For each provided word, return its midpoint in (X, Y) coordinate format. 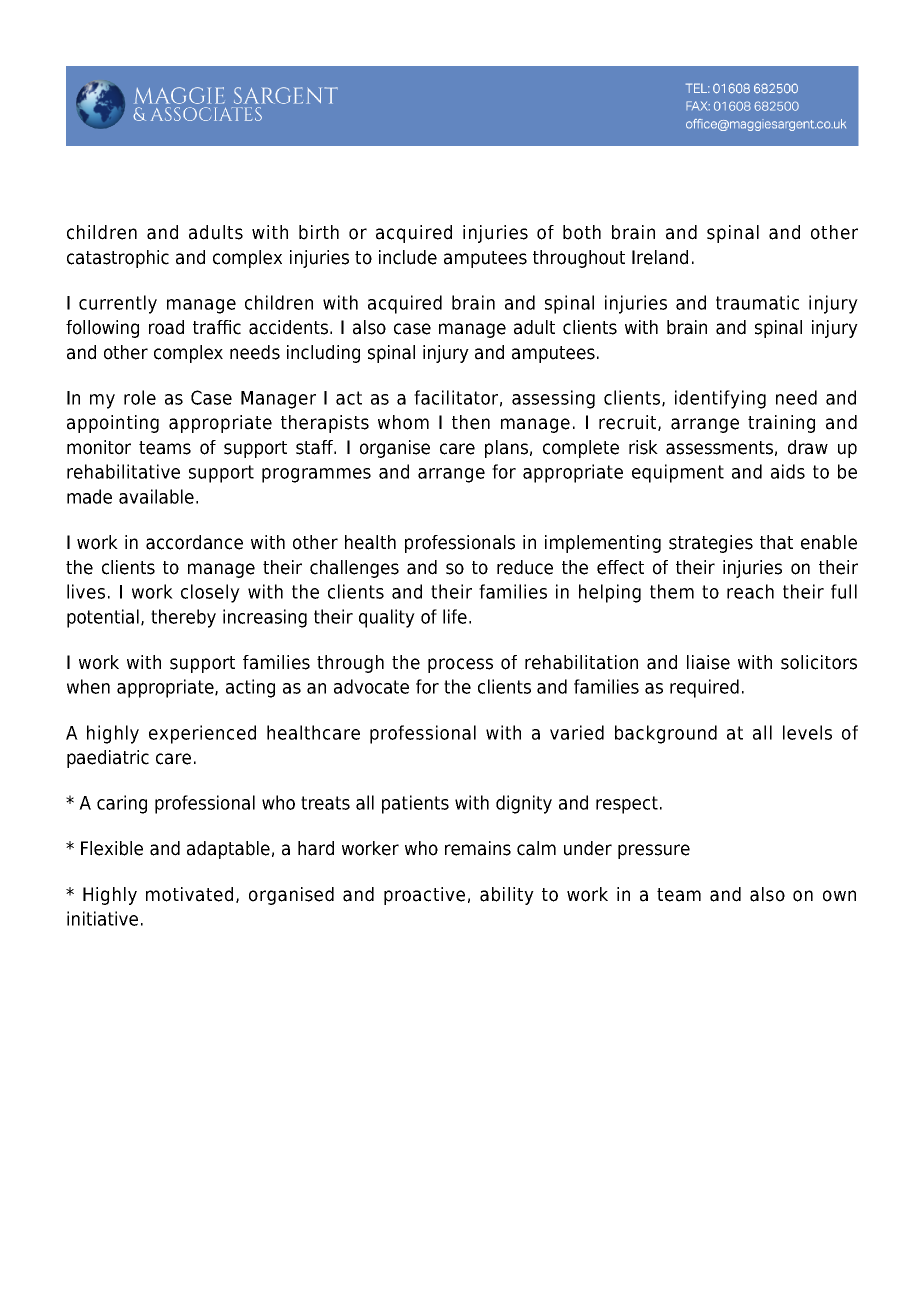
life (455, 616)
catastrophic (118, 259)
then (471, 422)
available (156, 496)
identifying (720, 399)
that (776, 542)
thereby (183, 618)
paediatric (108, 759)
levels (807, 732)
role (140, 397)
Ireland (660, 257)
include (408, 257)
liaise (708, 662)
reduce (525, 567)
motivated (189, 894)
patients (415, 804)
